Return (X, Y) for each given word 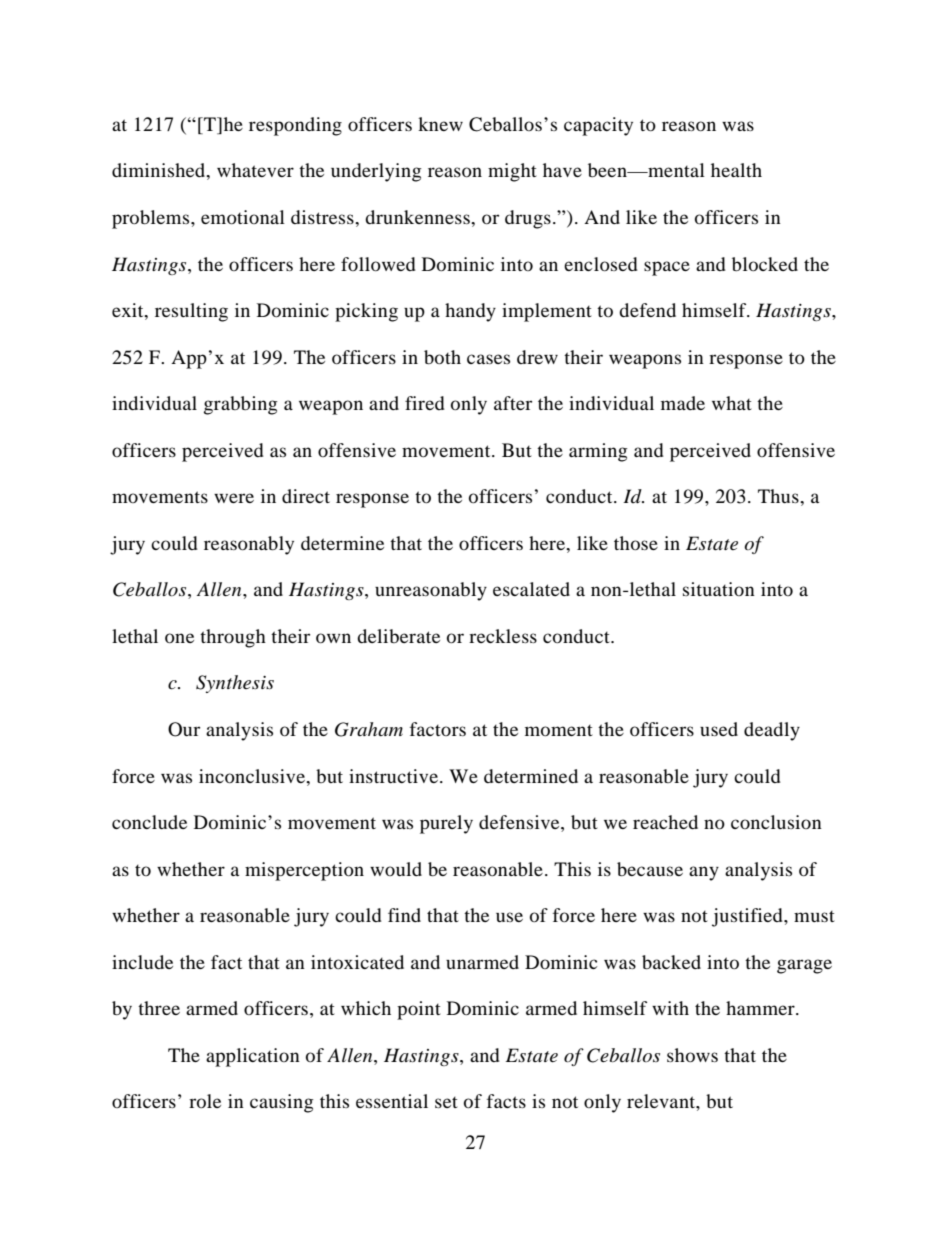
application (253, 1057)
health (736, 170)
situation (719, 589)
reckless (503, 636)
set (446, 1102)
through (233, 638)
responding (295, 126)
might (512, 172)
